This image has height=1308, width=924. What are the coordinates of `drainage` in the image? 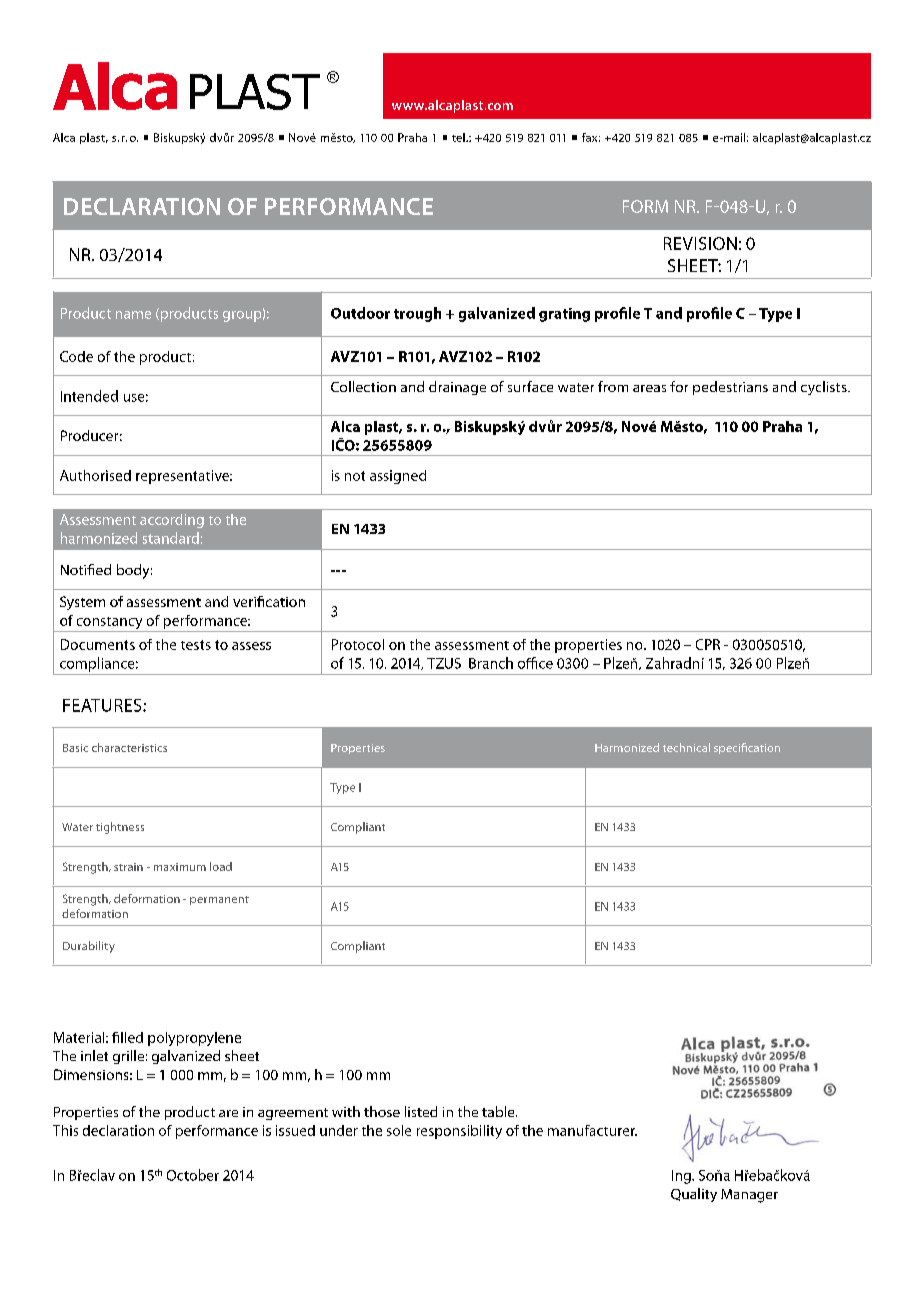 It's located at (457, 388).
